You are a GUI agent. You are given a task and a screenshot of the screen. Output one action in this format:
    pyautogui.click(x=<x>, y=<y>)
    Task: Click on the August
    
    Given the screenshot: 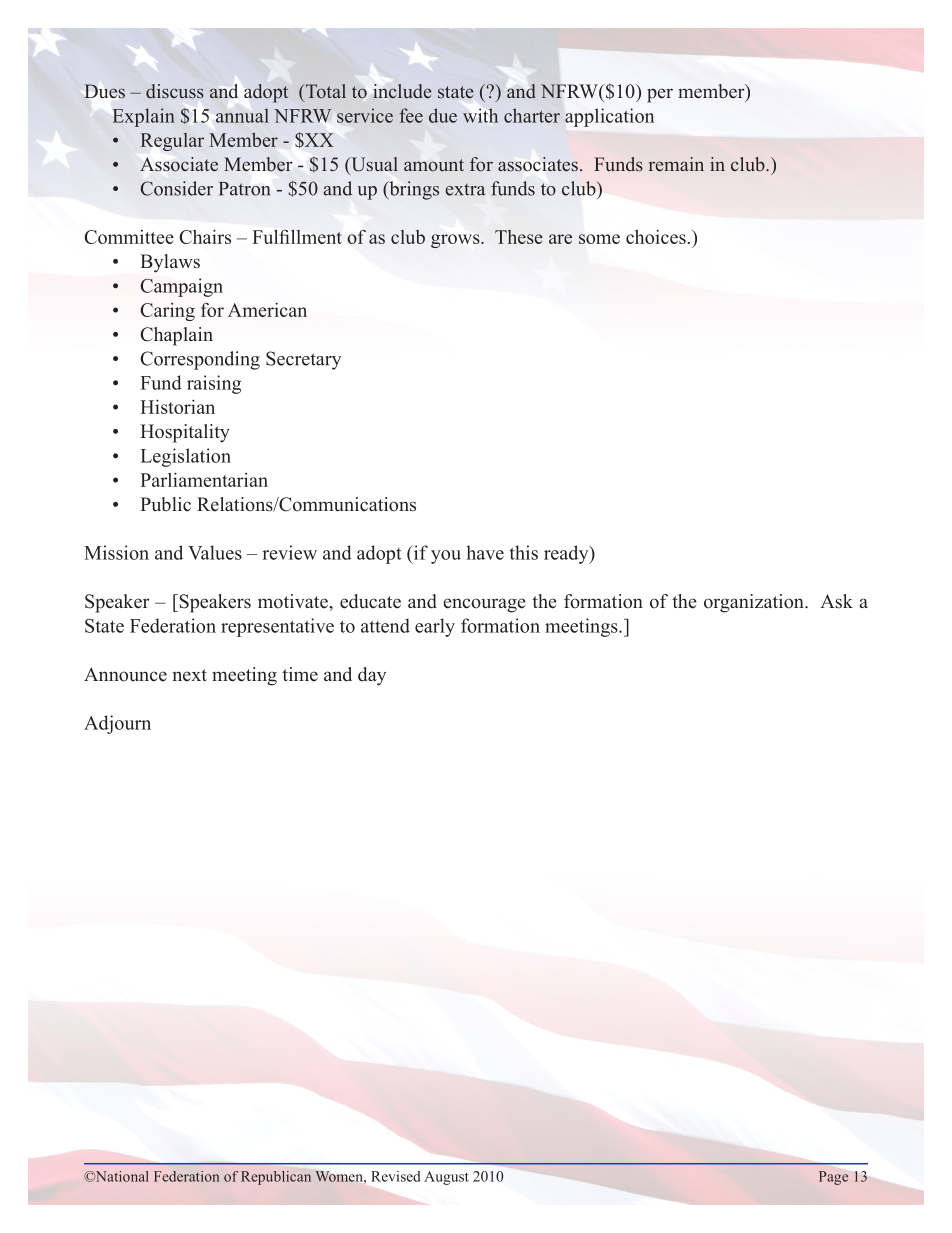 What is the action you would take?
    pyautogui.click(x=446, y=1178)
